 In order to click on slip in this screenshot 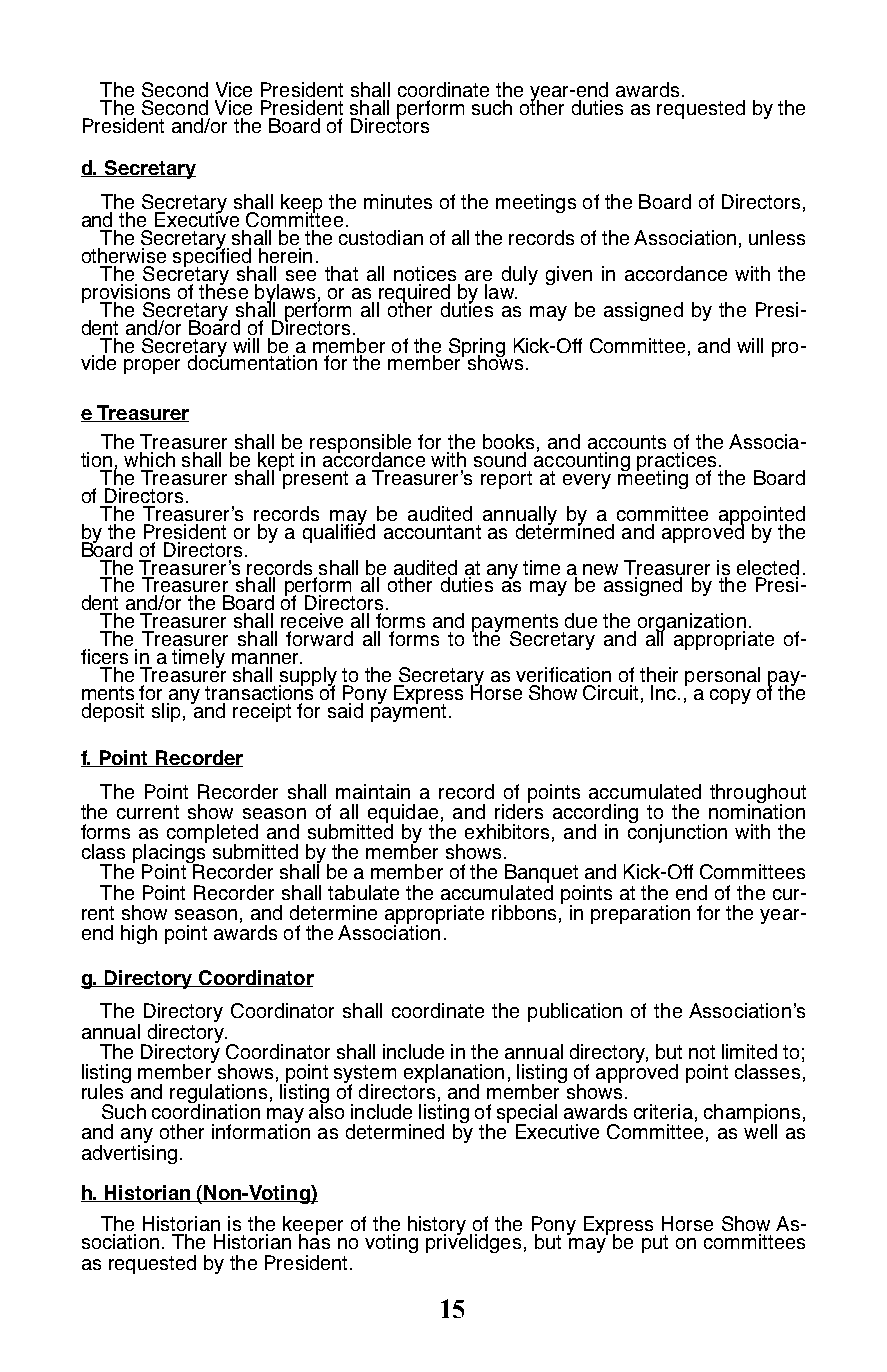, I will do `click(166, 712)`.
